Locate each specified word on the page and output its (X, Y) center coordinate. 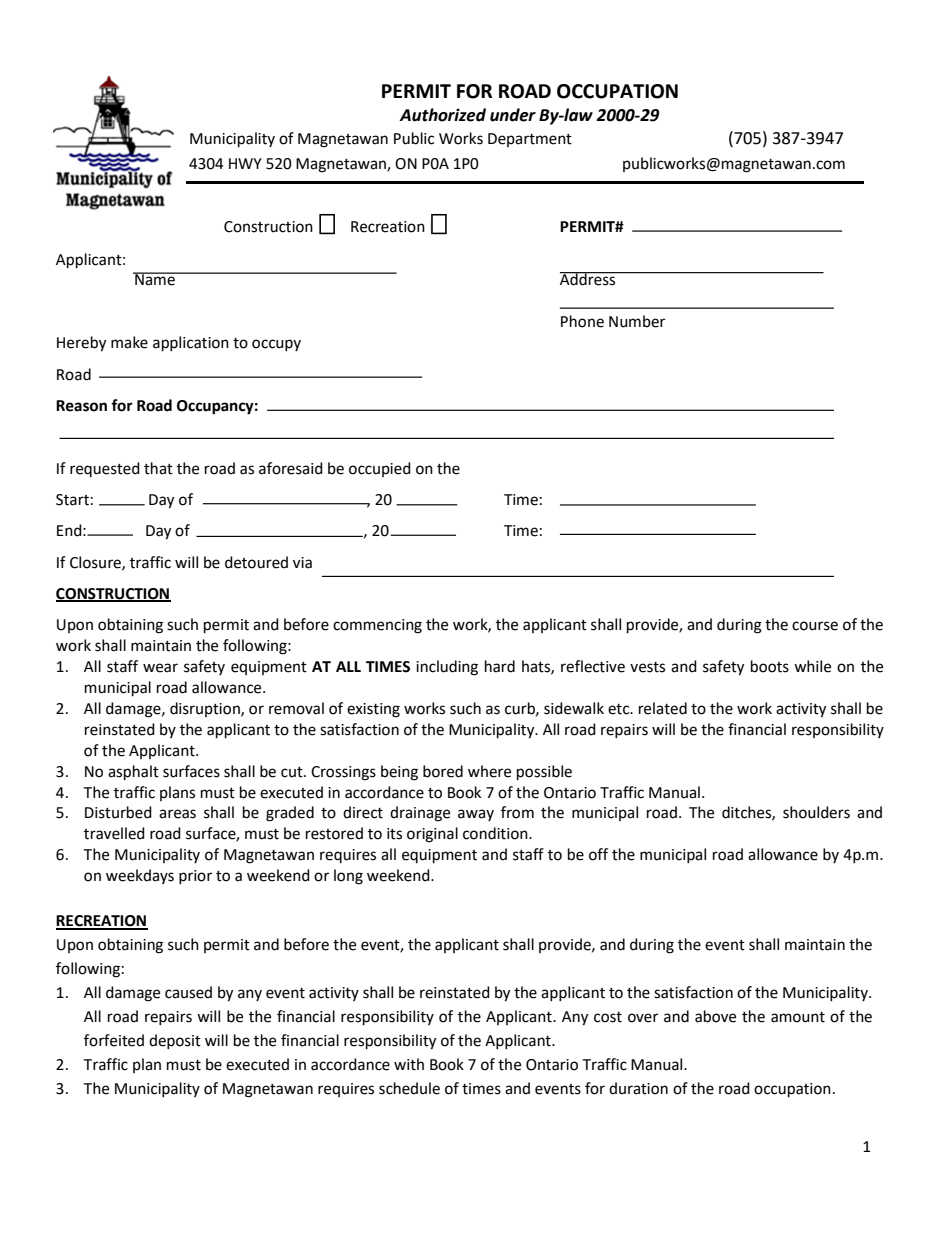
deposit (175, 1041)
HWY (245, 163)
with (409, 1064)
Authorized (442, 115)
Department (530, 140)
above (715, 1016)
